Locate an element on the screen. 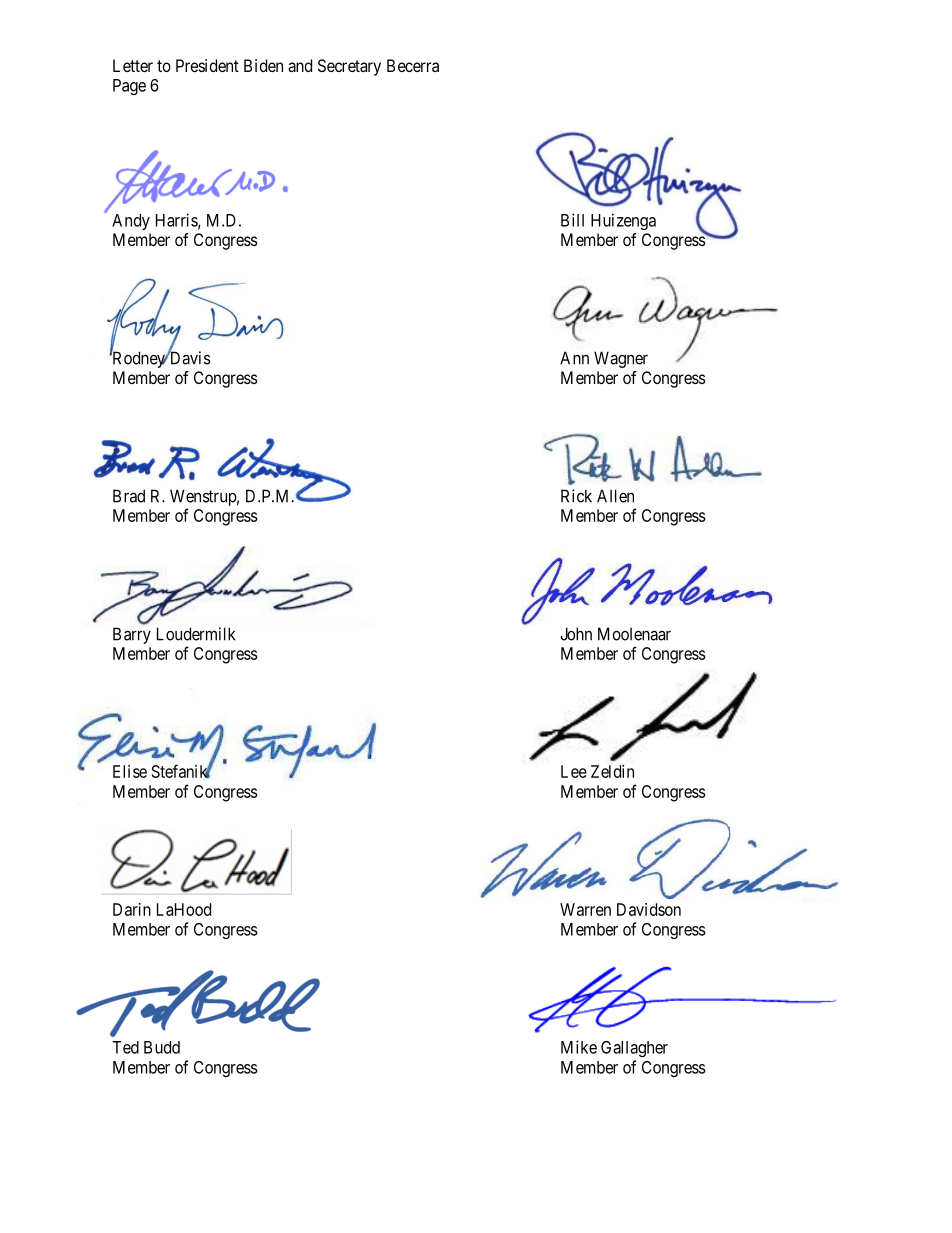  Bill is located at coordinates (572, 220).
